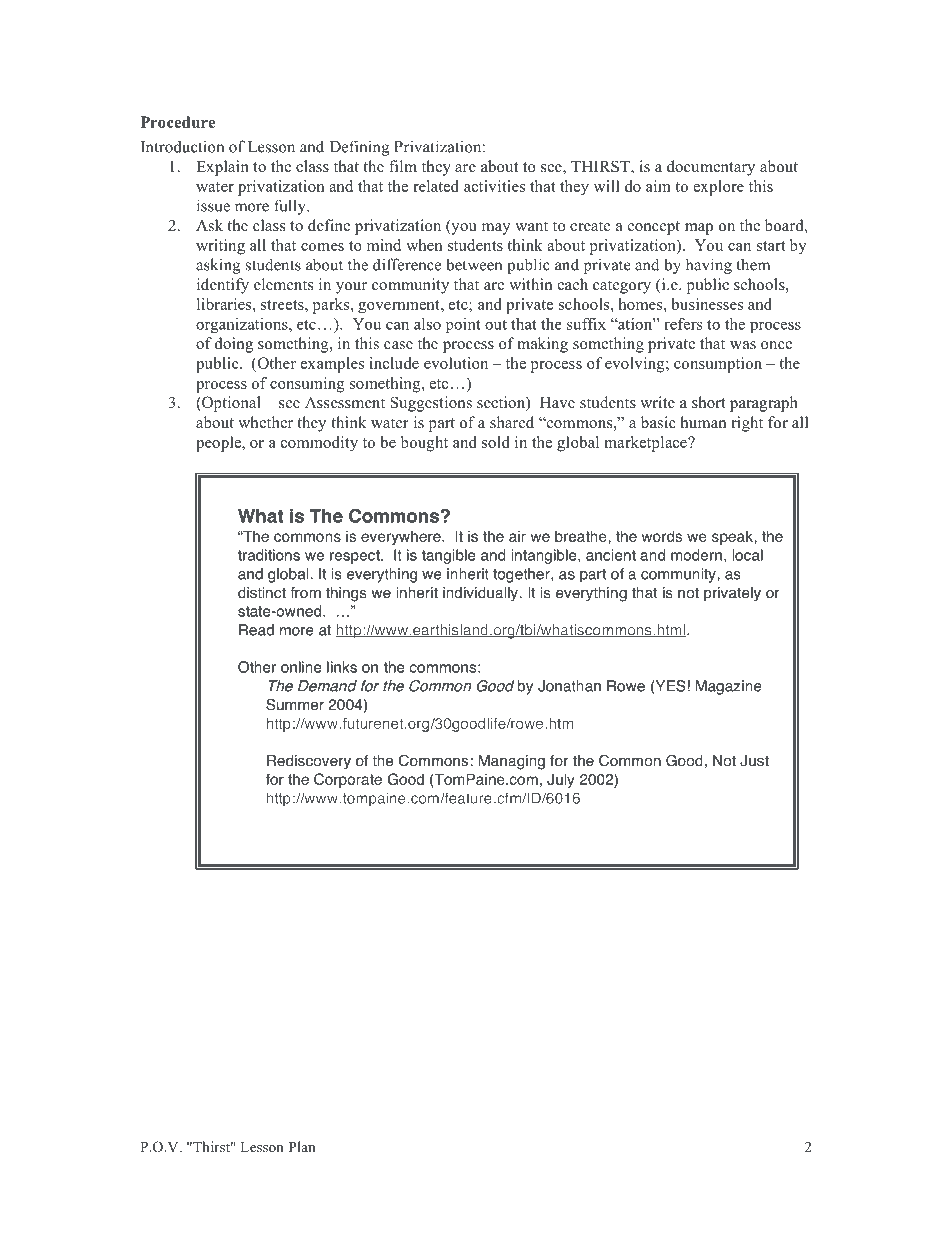 The width and height of the screenshot is (952, 1233). I want to click on Explain, so click(222, 168).
